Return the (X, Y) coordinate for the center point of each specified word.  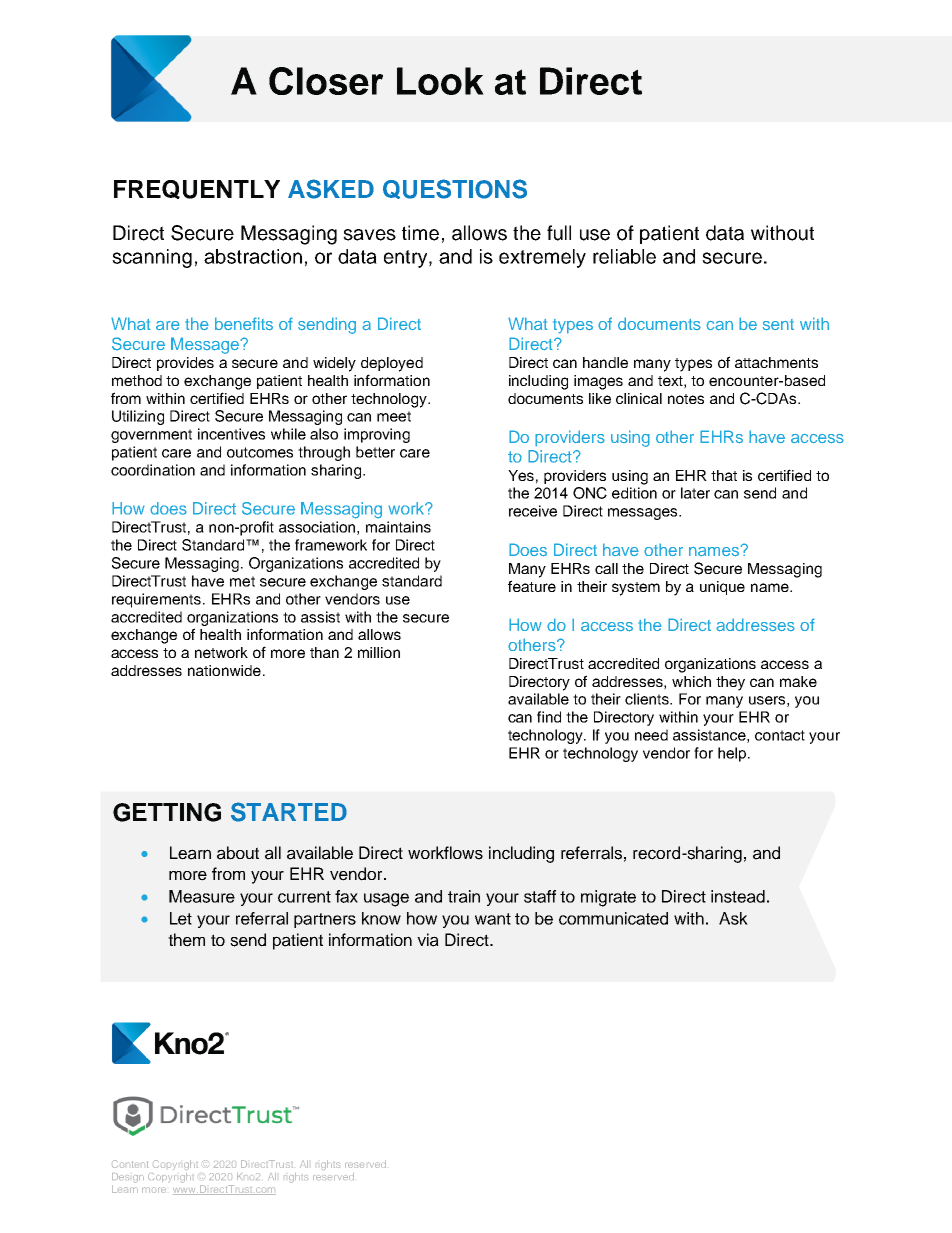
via (428, 940)
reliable (624, 256)
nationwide (224, 670)
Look (440, 81)
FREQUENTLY (197, 189)
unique (722, 588)
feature (532, 586)
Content (130, 1164)
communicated (613, 918)
